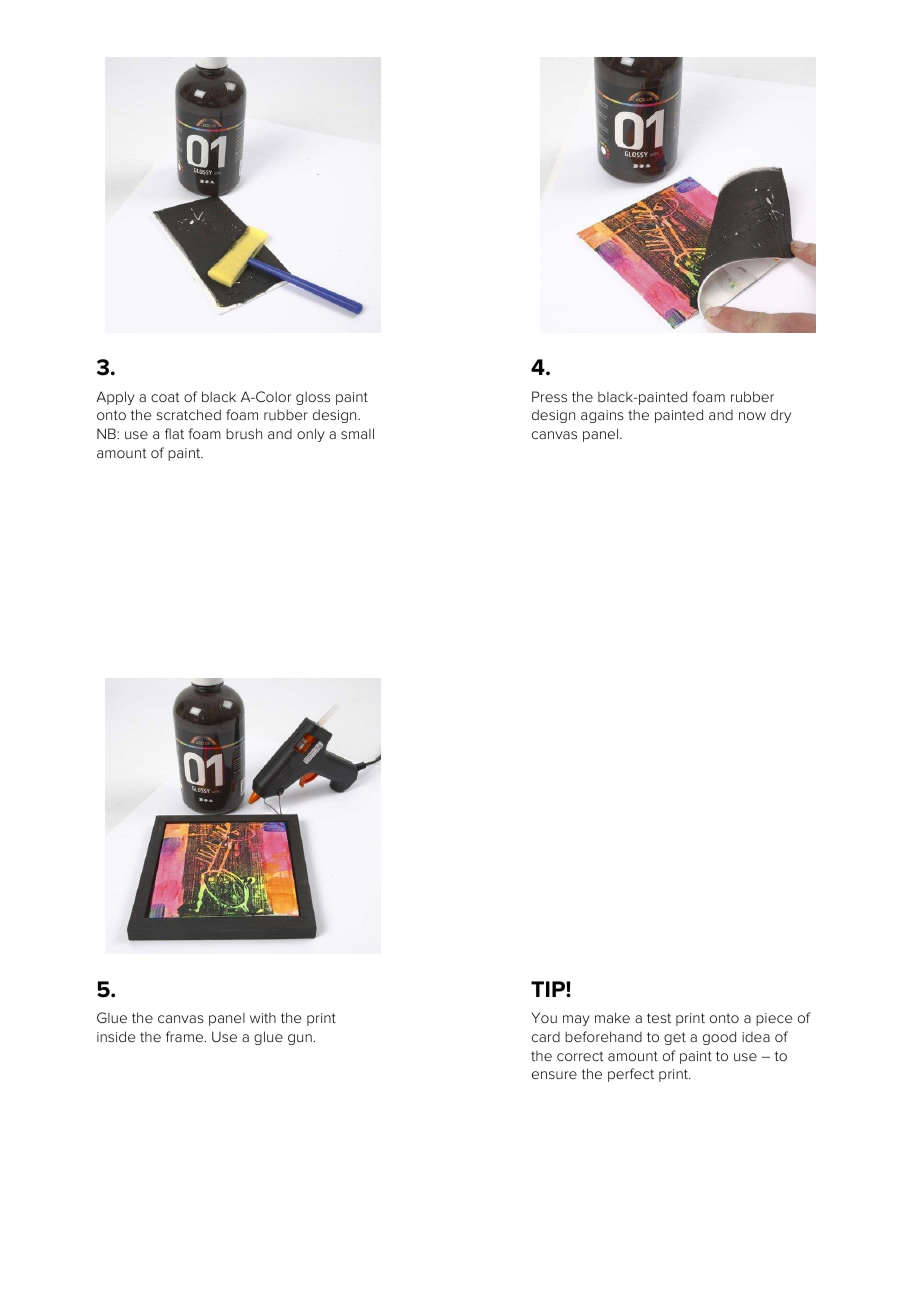 Image resolution: width=924 pixels, height=1308 pixels. I want to click on frame, so click(184, 1036).
